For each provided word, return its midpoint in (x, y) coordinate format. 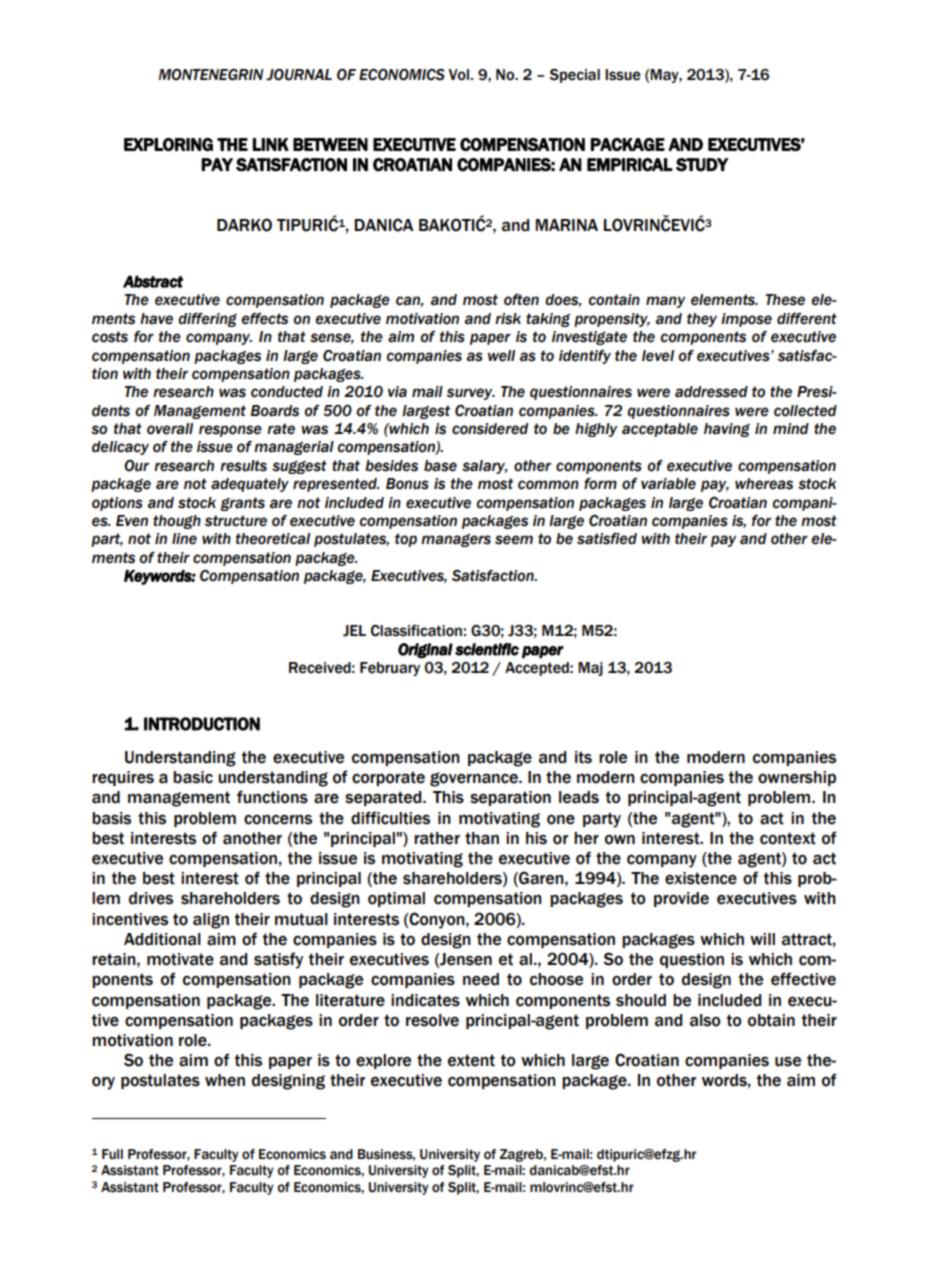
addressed (711, 392)
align (211, 921)
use (788, 1062)
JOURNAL (299, 75)
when (225, 1080)
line (184, 539)
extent (471, 1060)
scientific (487, 649)
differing (207, 320)
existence (701, 878)
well (501, 356)
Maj (590, 669)
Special (574, 76)
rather (437, 838)
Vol (460, 75)
